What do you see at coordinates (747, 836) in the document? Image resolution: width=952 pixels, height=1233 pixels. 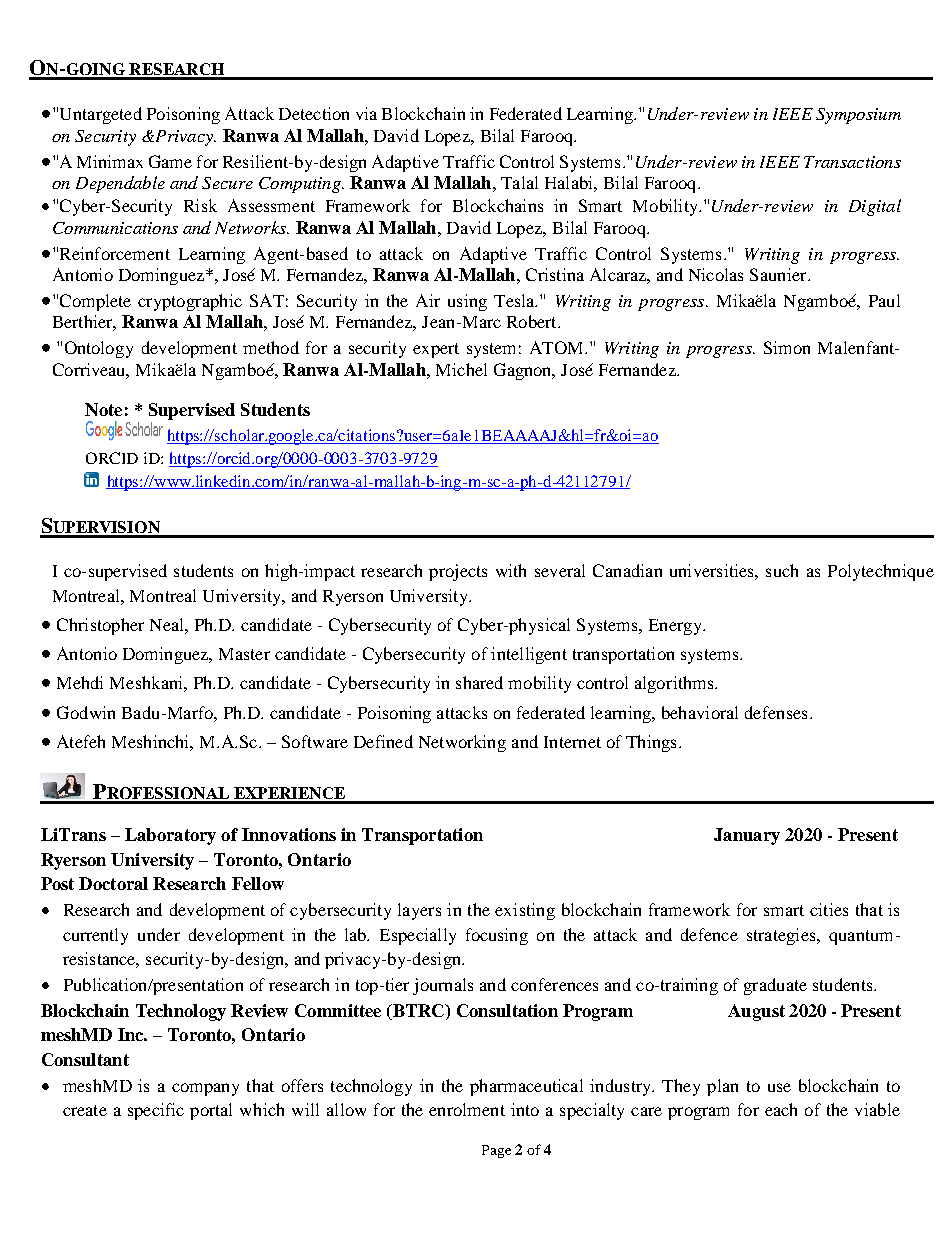 I see `January` at bounding box center [747, 836].
